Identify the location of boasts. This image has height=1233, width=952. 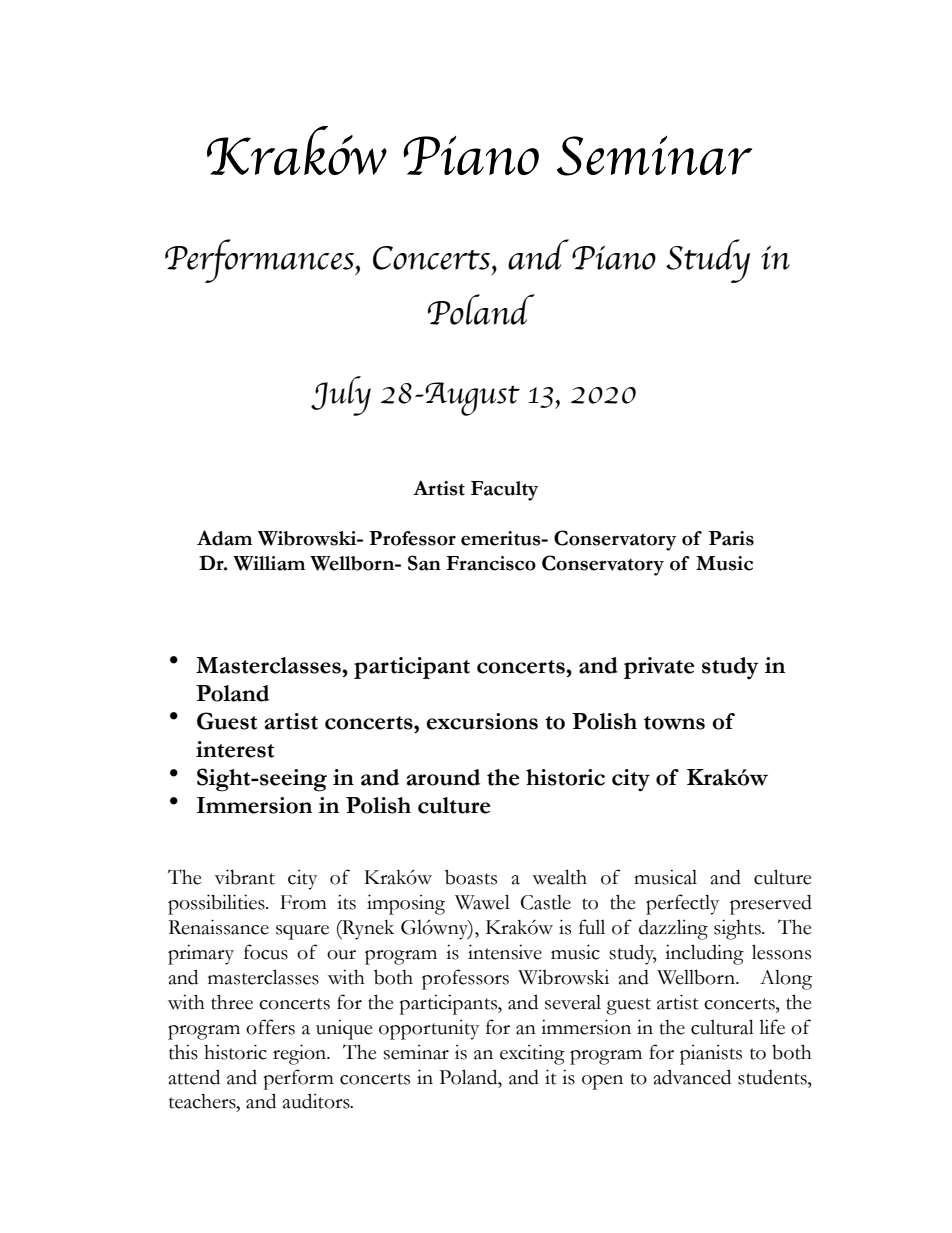
(471, 877).
